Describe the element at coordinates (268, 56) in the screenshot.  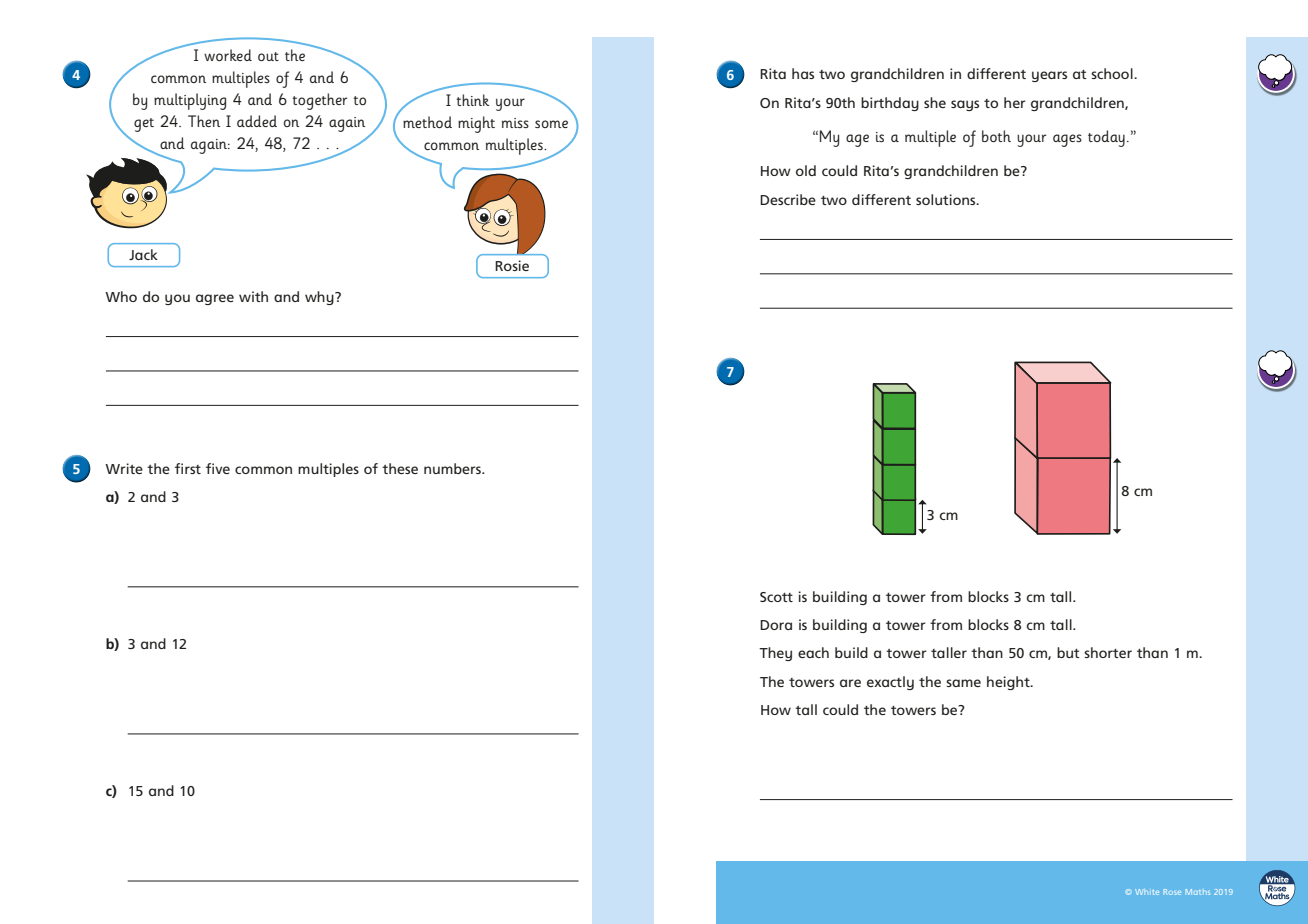
I see `out` at that location.
